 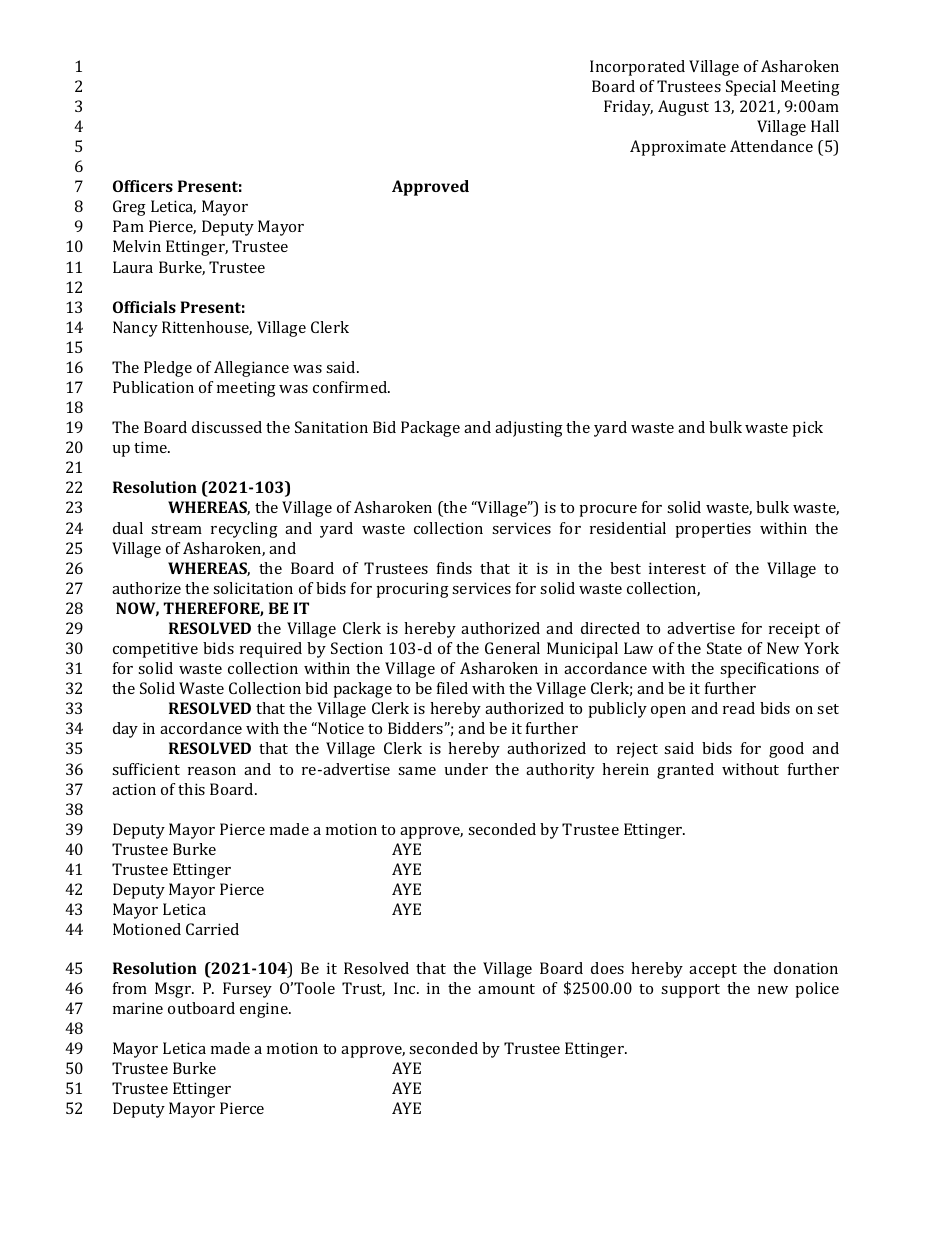 I want to click on properties, so click(x=713, y=530).
